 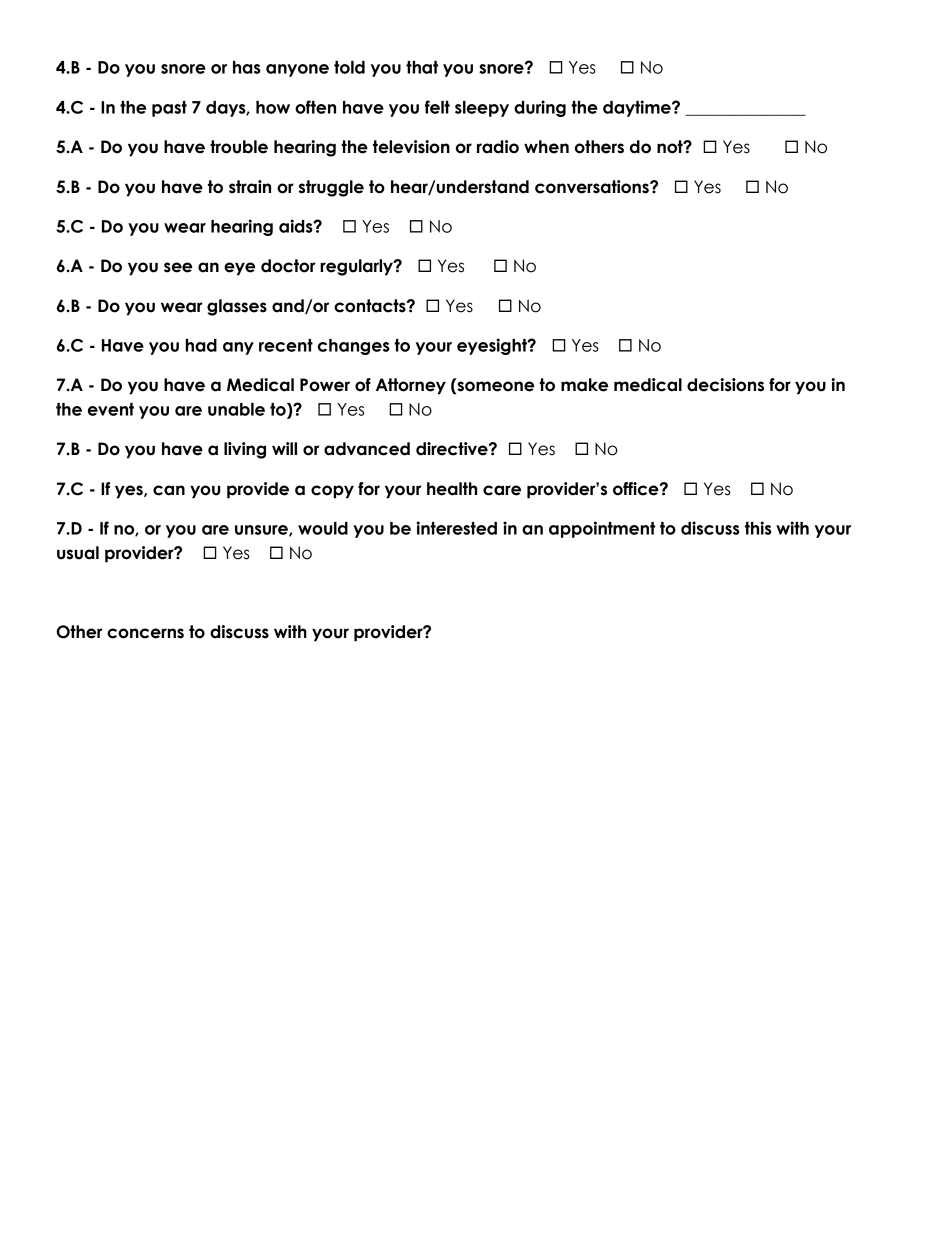 I want to click on daytime, so click(x=638, y=108).
